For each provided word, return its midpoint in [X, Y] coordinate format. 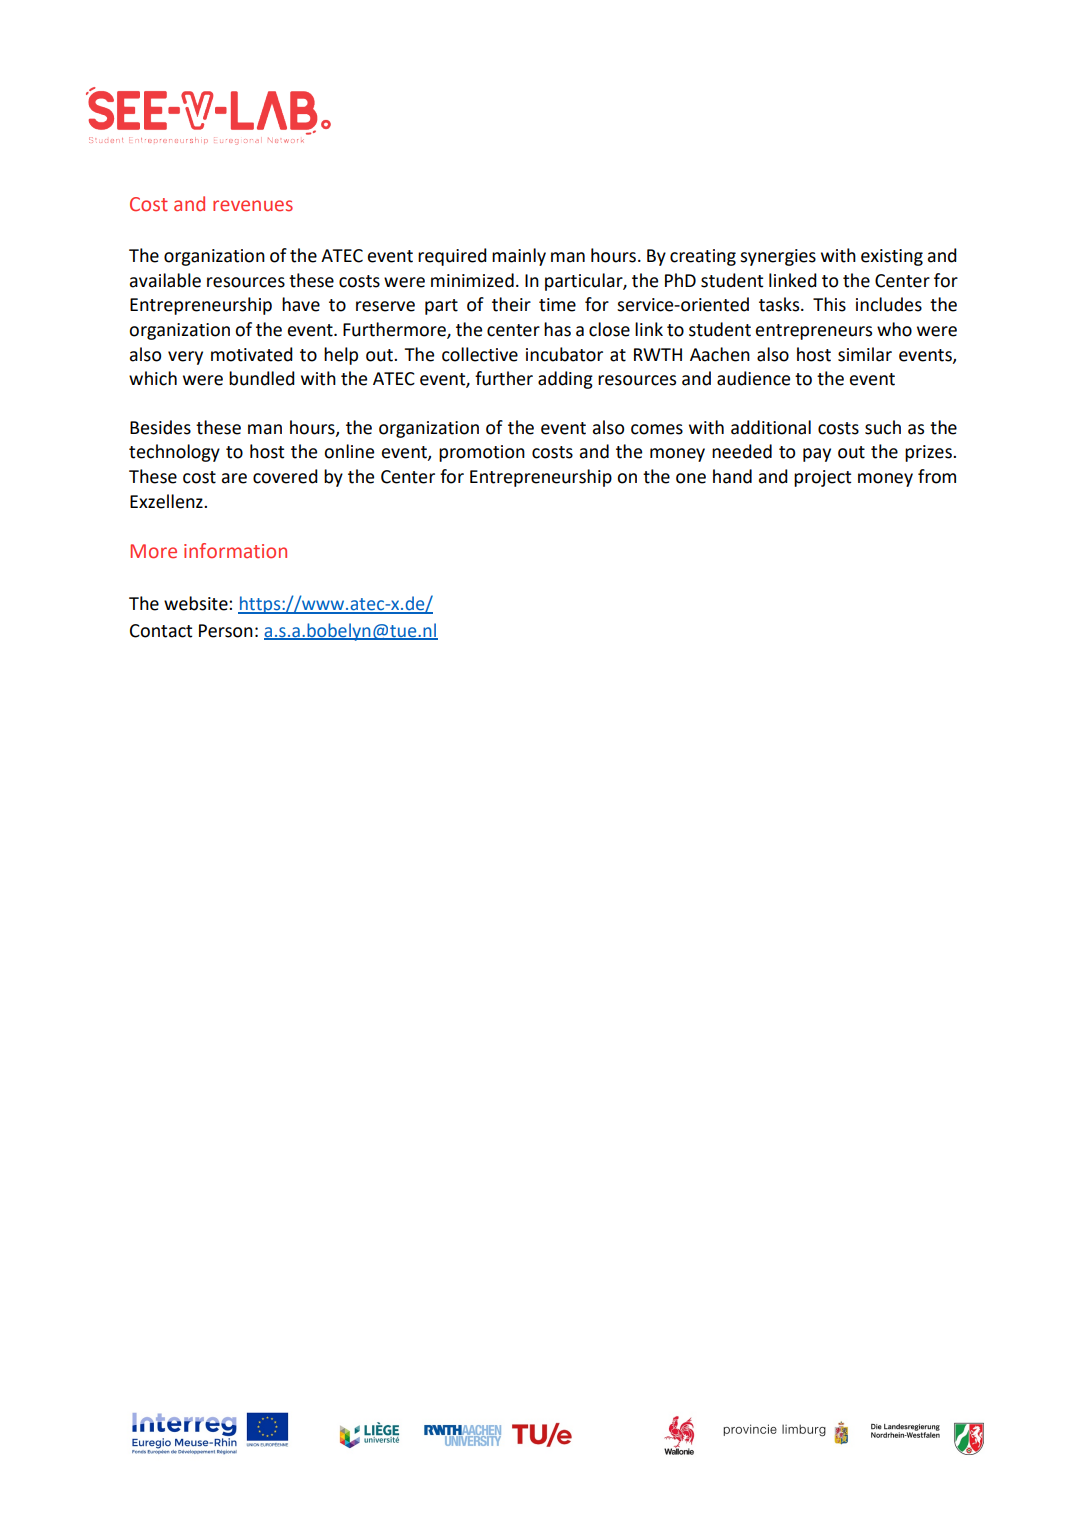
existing [892, 257]
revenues [253, 206]
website [197, 603]
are [234, 478]
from [937, 476]
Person [226, 631]
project [822, 478]
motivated [252, 354]
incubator [564, 354]
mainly [519, 257]
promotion [482, 453]
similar [865, 354]
